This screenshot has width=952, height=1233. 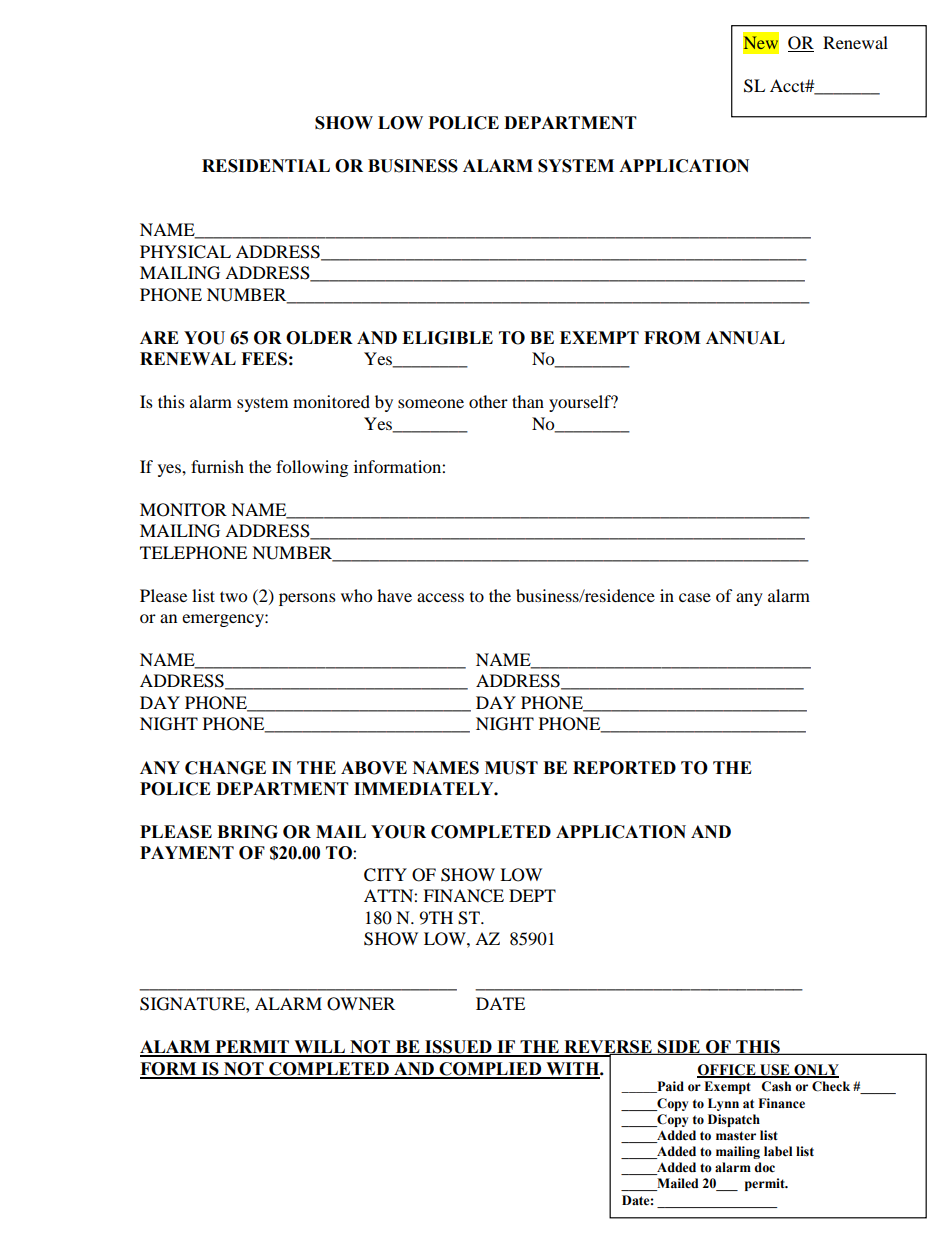 I want to click on BRING, so click(x=247, y=832).
